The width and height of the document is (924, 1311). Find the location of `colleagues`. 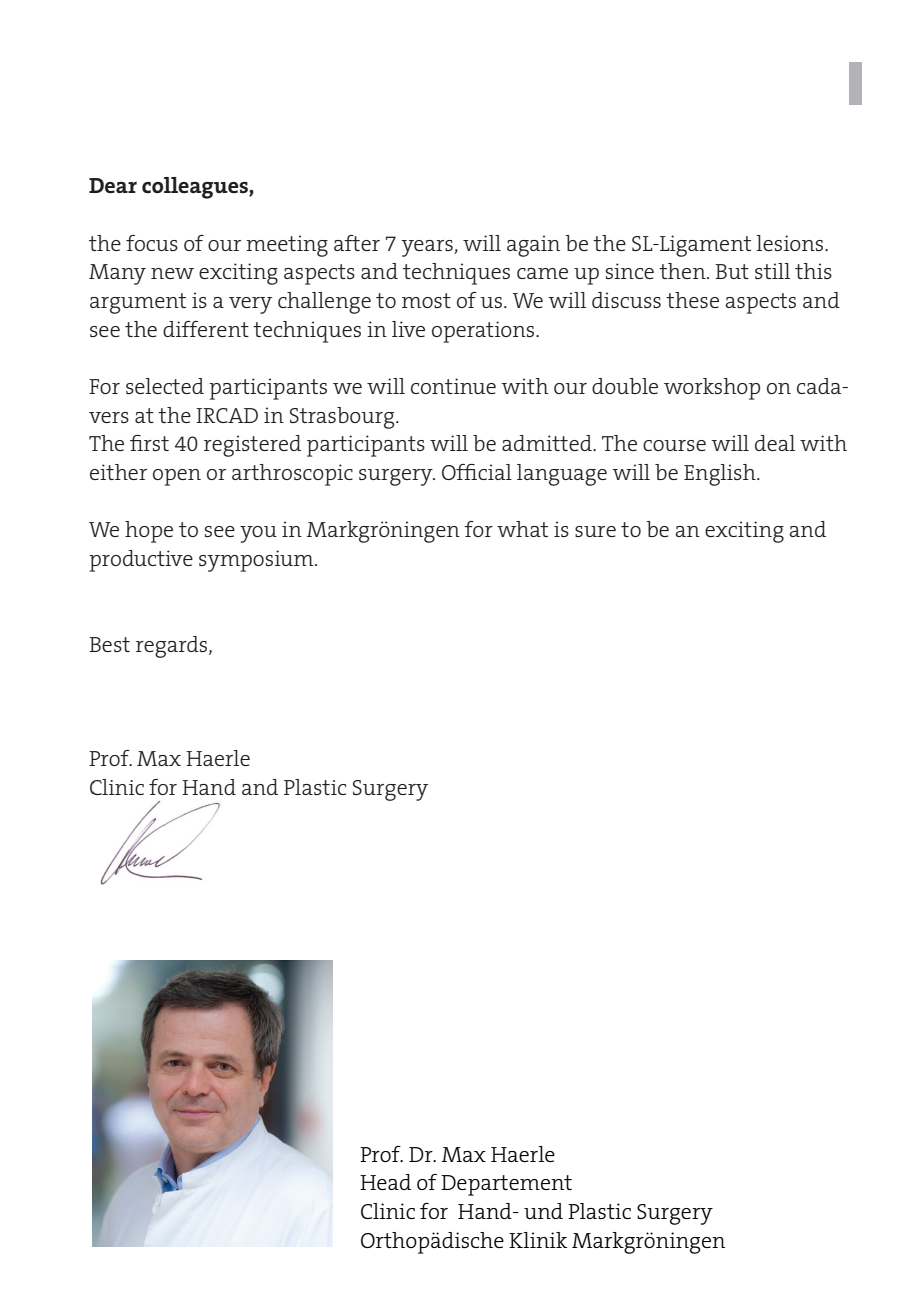

colleagues is located at coordinates (196, 188).
